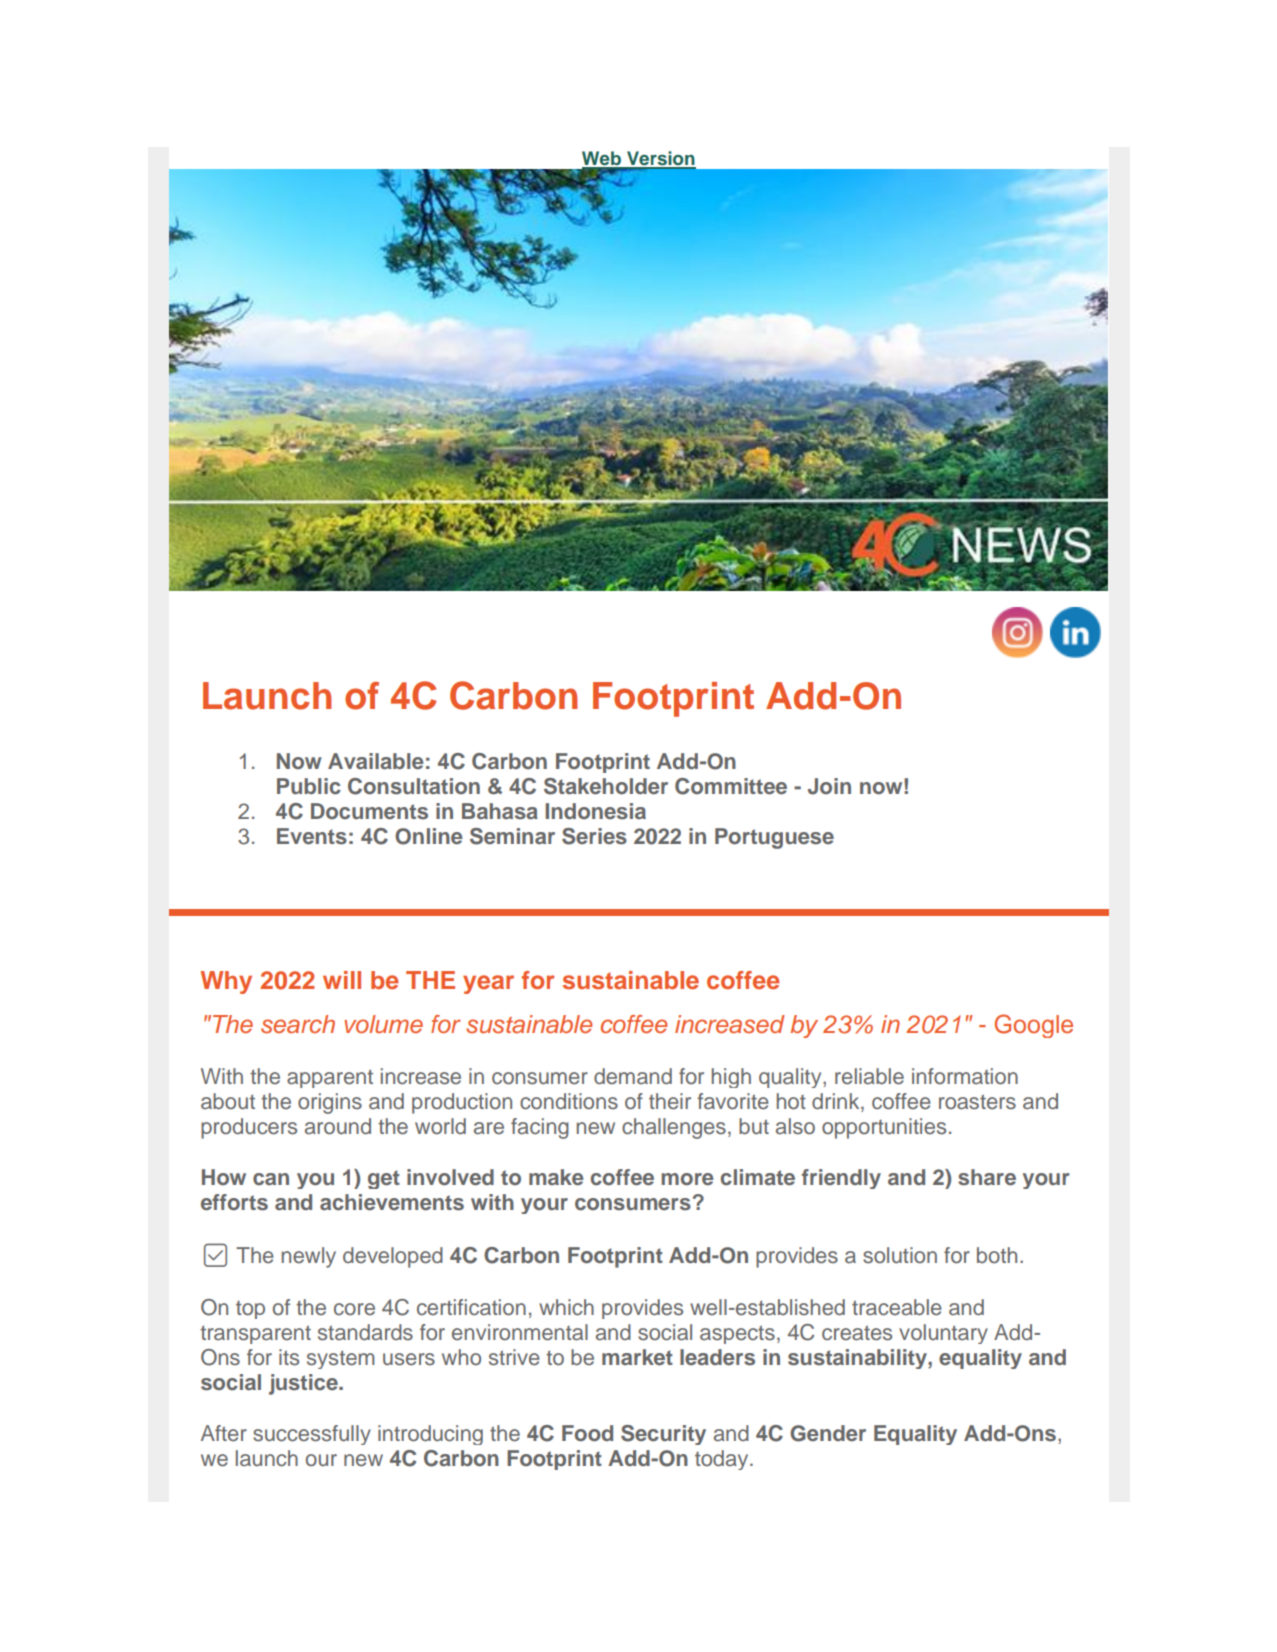 The image size is (1277, 1652). Describe the element at coordinates (829, 786) in the screenshot. I see `Join` at that location.
